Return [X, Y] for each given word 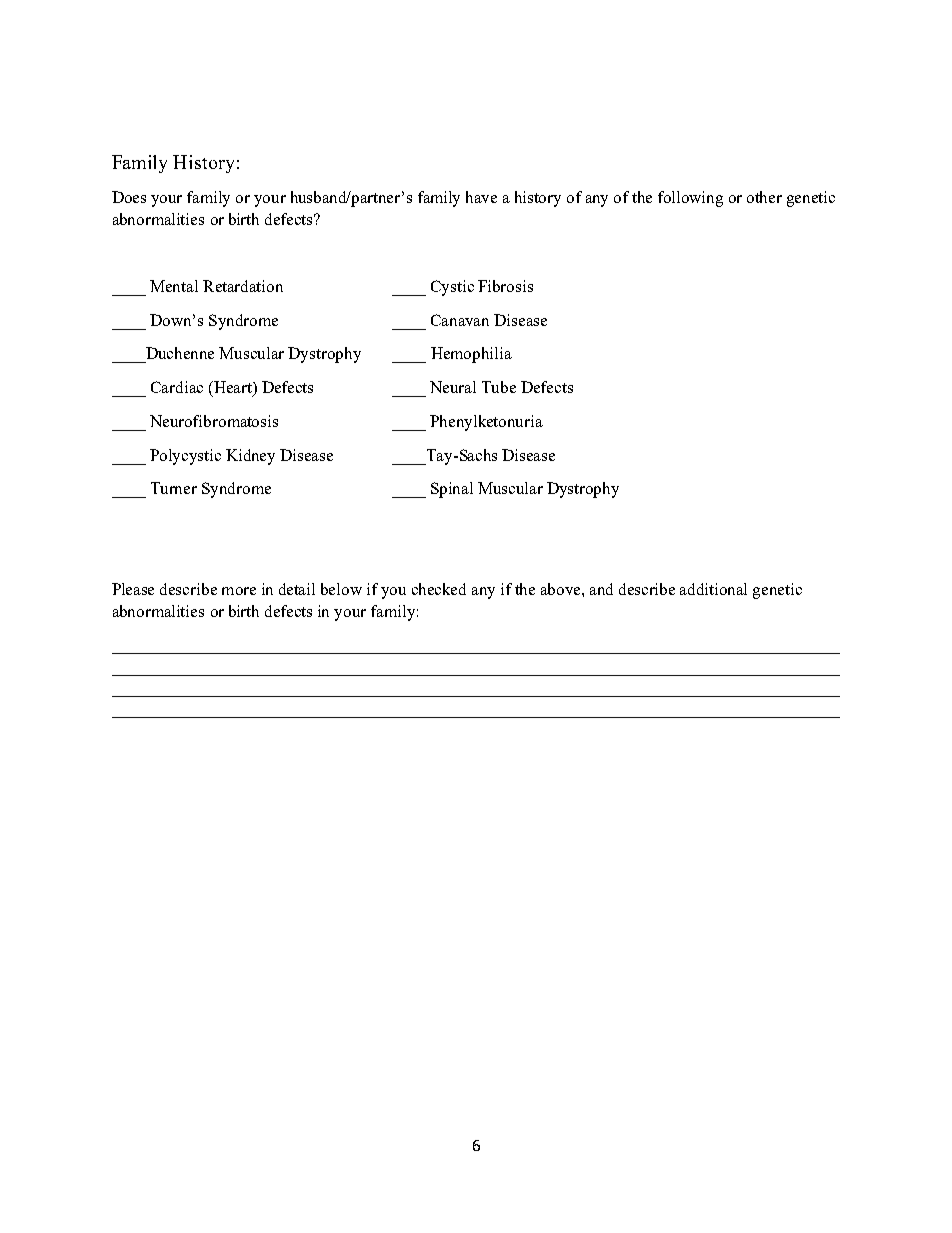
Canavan [460, 320]
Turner [174, 488]
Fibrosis [505, 286]
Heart [233, 388]
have [481, 197]
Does [129, 197]
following [690, 199]
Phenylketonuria [486, 423]
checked [439, 589]
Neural [453, 387]
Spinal [452, 490]
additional [713, 589]
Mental [174, 286]
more [239, 591]
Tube [499, 387]
